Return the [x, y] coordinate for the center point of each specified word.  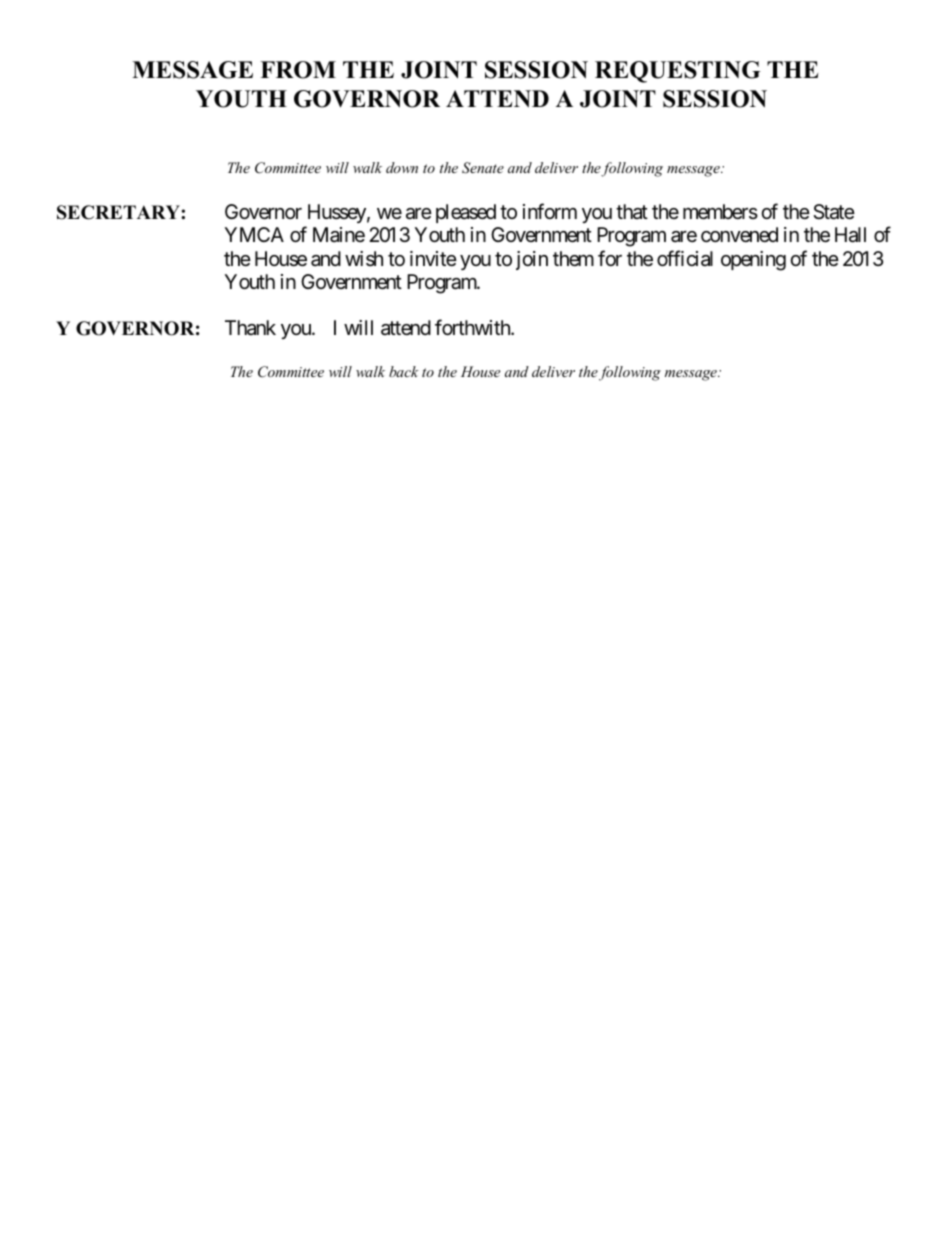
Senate [483, 168]
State [834, 212]
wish [364, 259]
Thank [250, 327]
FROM [298, 70]
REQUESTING [678, 72]
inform [550, 211]
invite [433, 258]
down [402, 167]
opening [753, 261]
